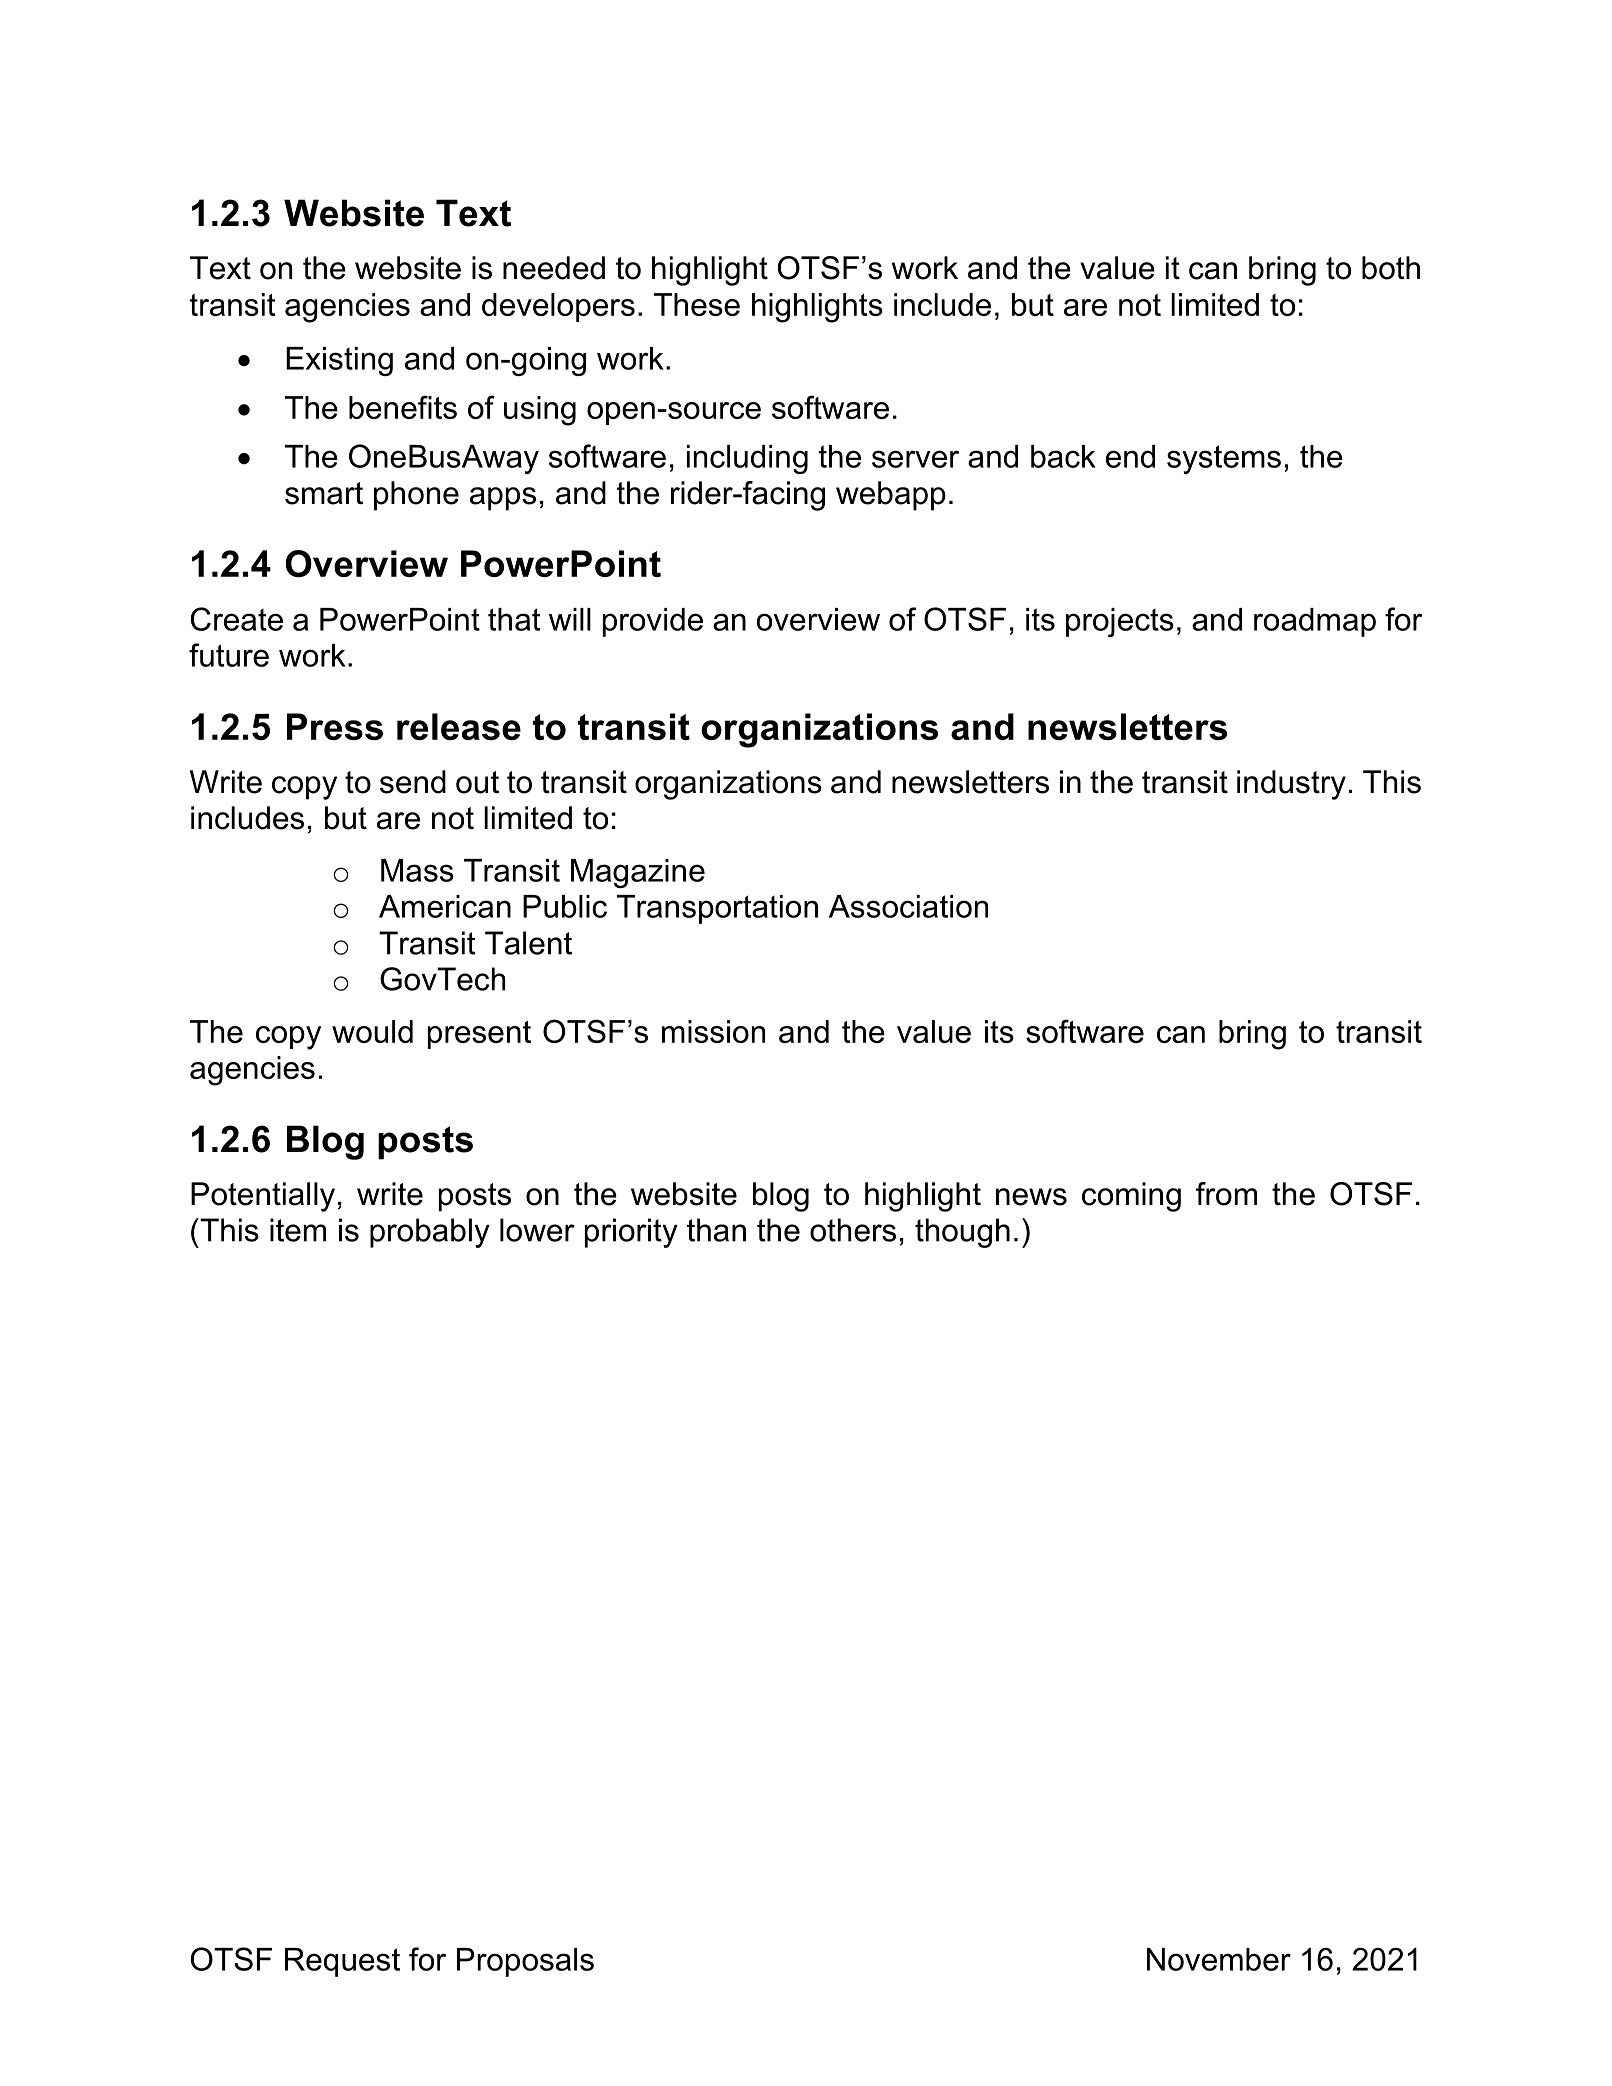  I want to click on would, so click(372, 1031).
